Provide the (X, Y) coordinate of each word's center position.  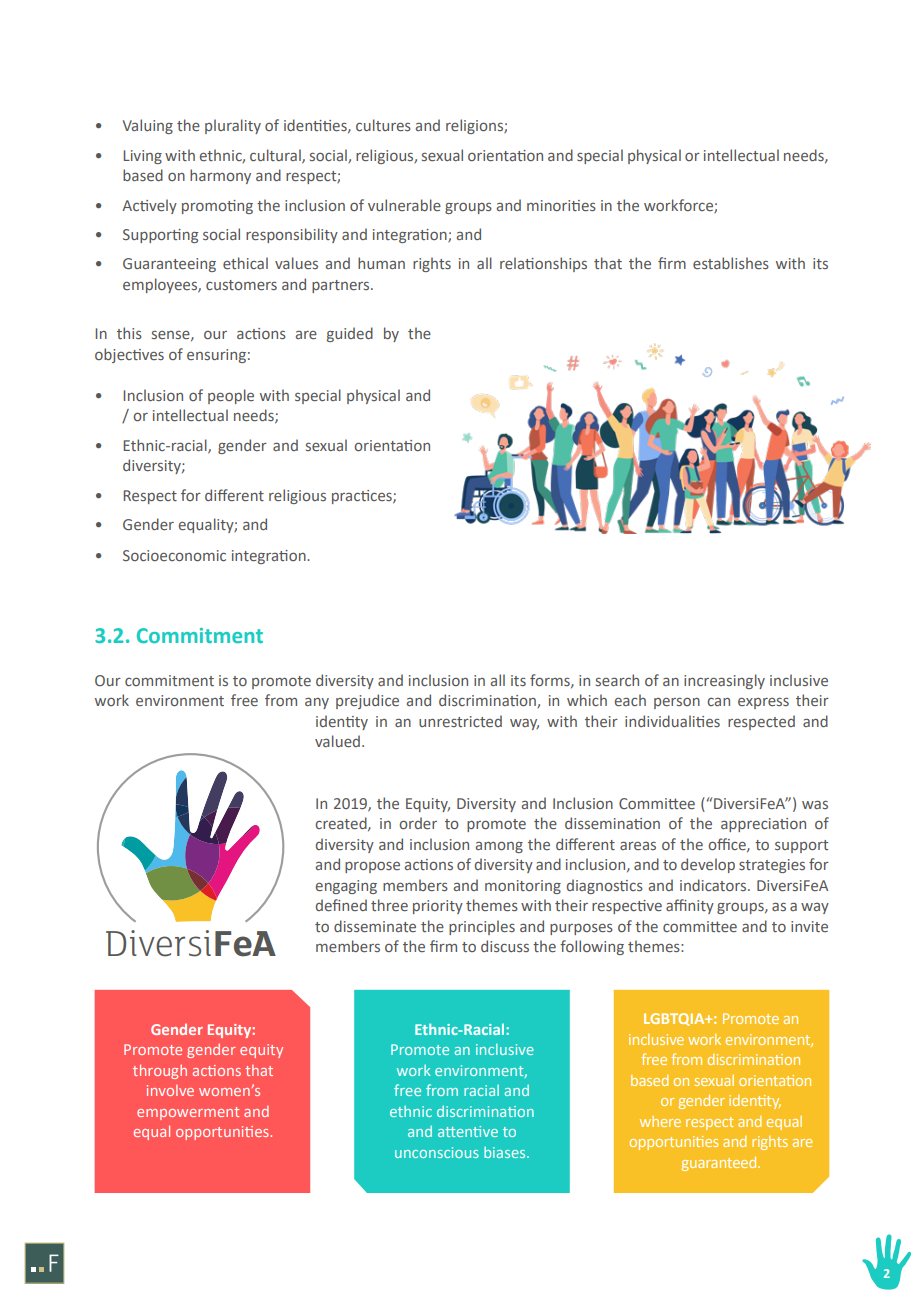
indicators (714, 885)
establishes (731, 263)
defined (341, 905)
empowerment (188, 1113)
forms (551, 681)
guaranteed (720, 1164)
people (231, 396)
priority (438, 907)
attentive (468, 1131)
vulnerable (404, 205)
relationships (543, 264)
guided (350, 334)
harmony (220, 176)
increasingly (724, 681)
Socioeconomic (174, 555)
